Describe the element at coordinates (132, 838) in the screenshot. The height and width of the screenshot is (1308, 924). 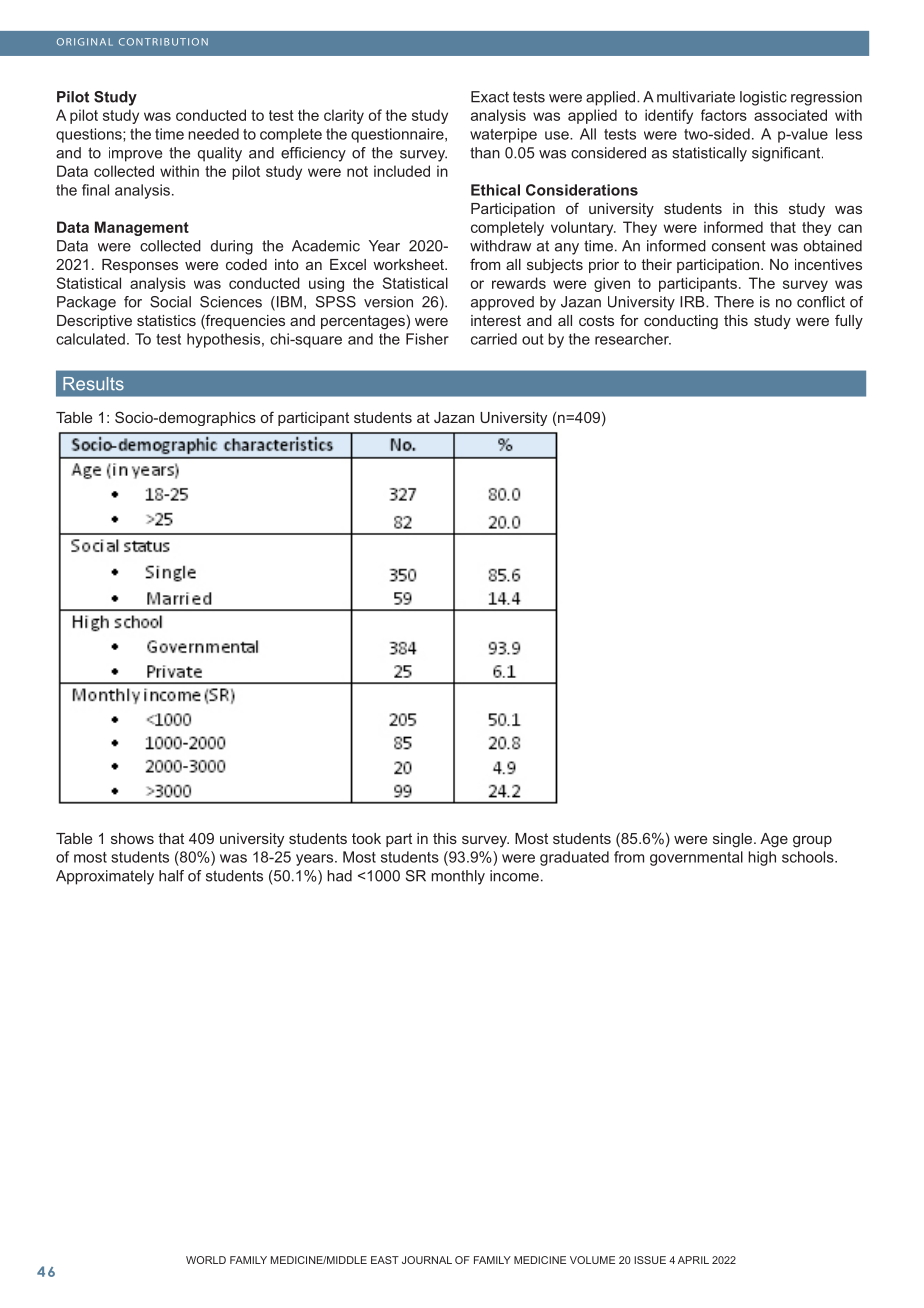
I see `shows` at that location.
